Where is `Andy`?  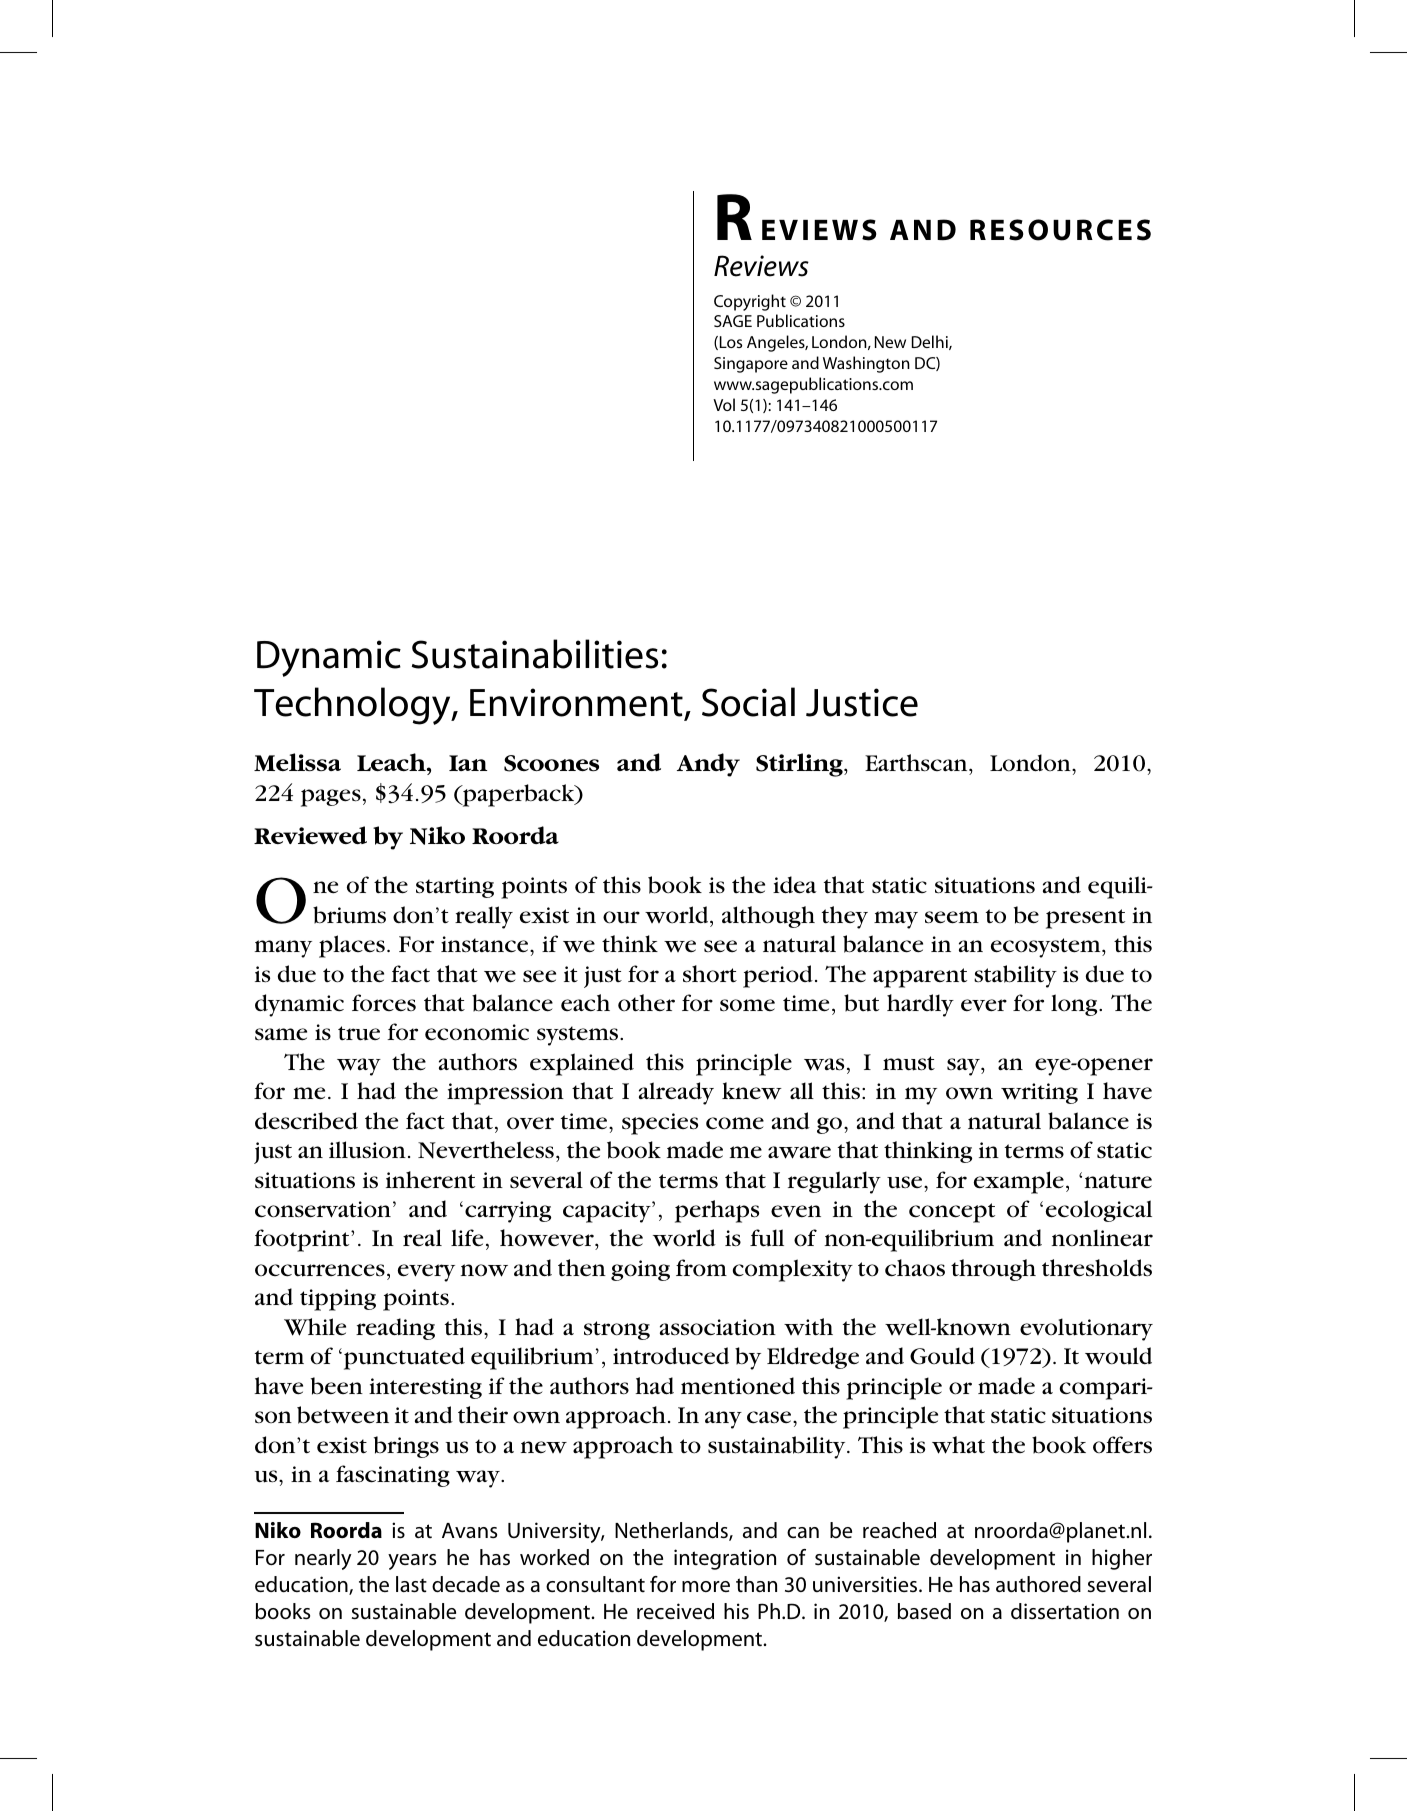 Andy is located at coordinates (708, 765).
